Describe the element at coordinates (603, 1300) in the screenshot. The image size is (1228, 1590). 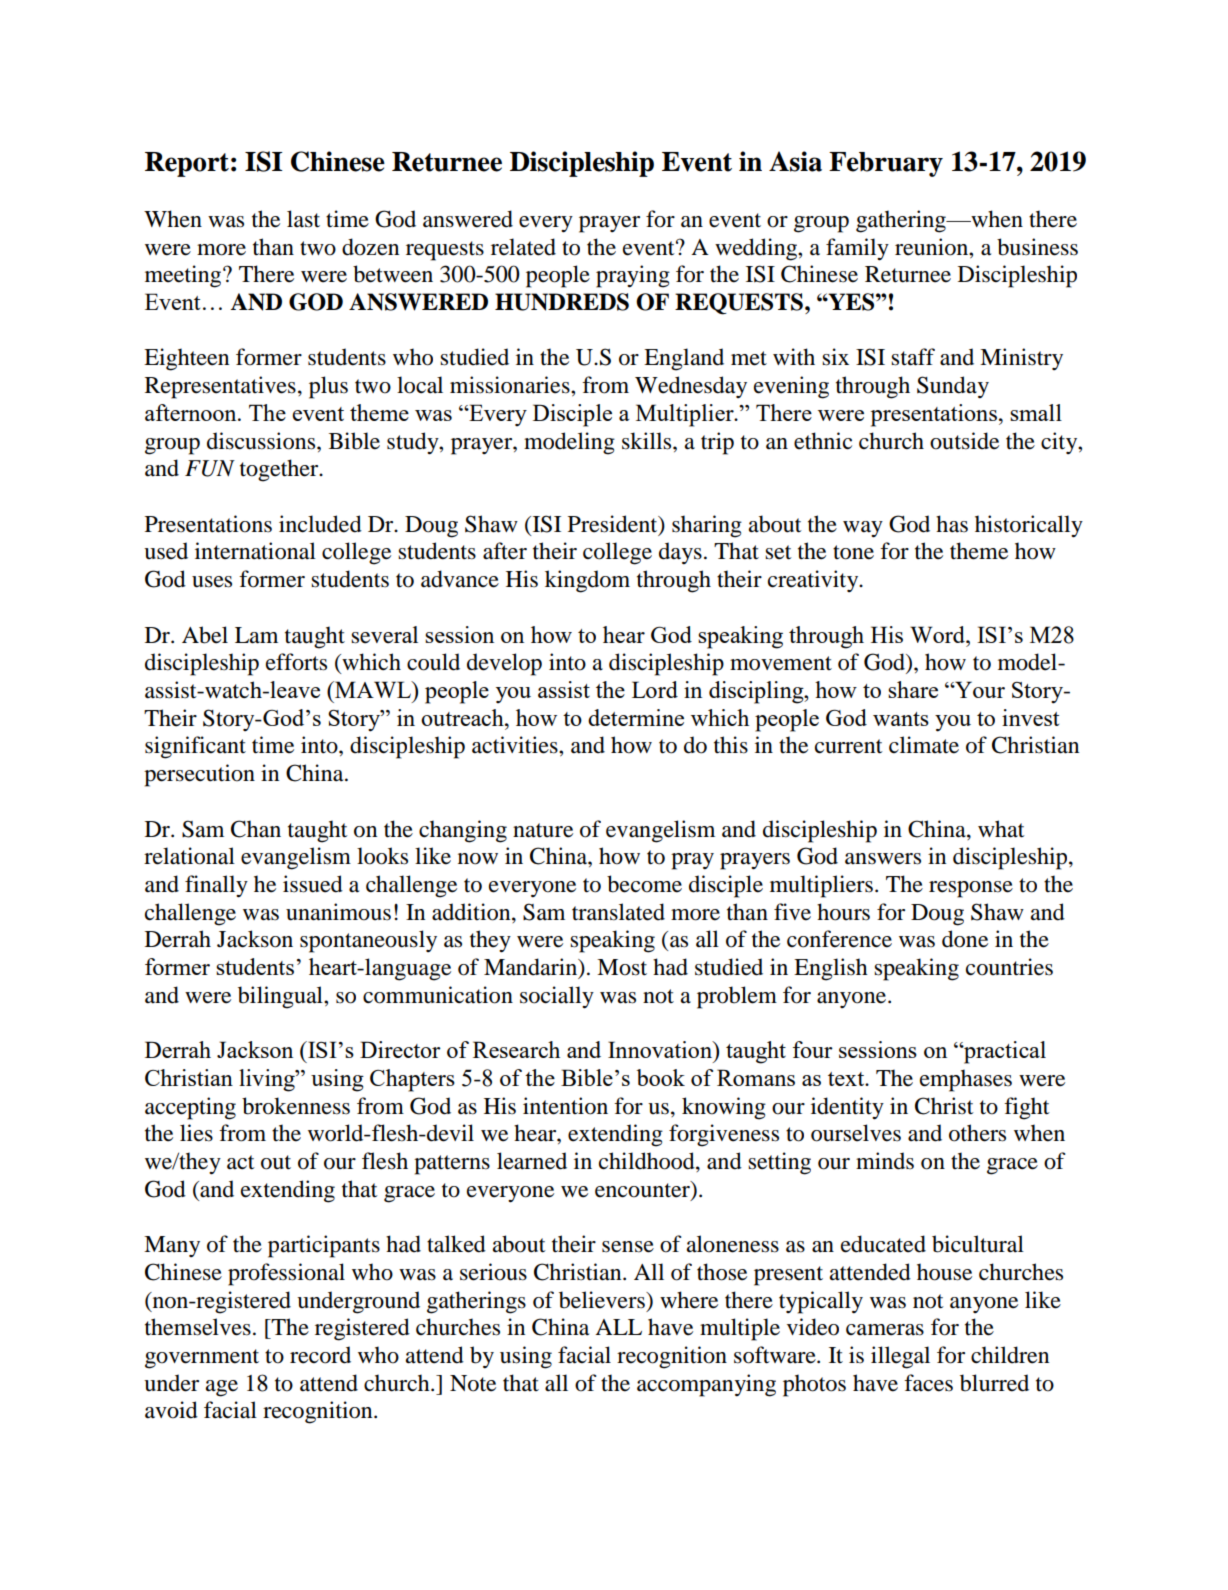
I see `believers` at that location.
